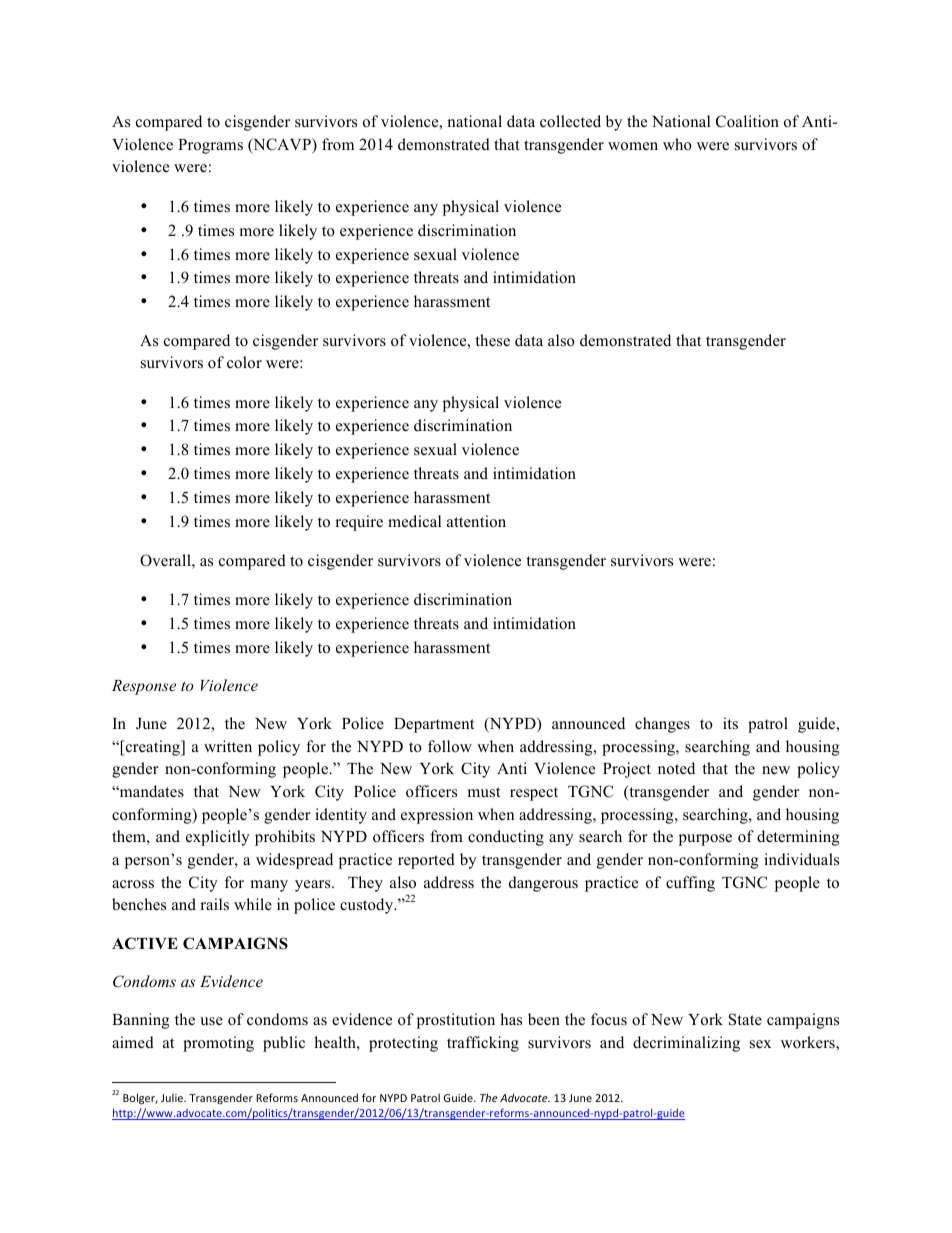  Describe the element at coordinates (677, 144) in the document. I see `who` at that location.
